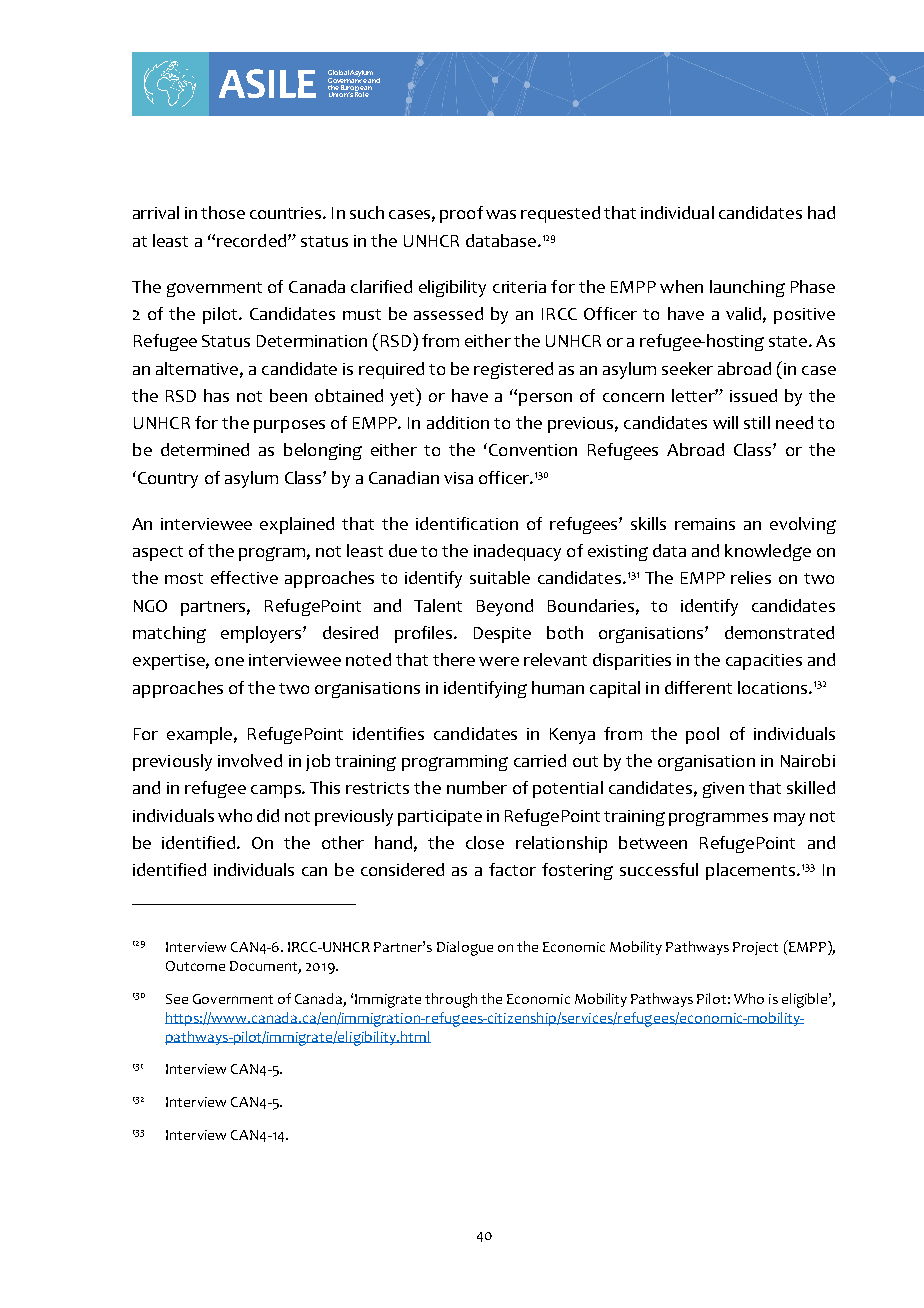  Describe the element at coordinates (362, 93) in the screenshot. I see `Role` at that location.
